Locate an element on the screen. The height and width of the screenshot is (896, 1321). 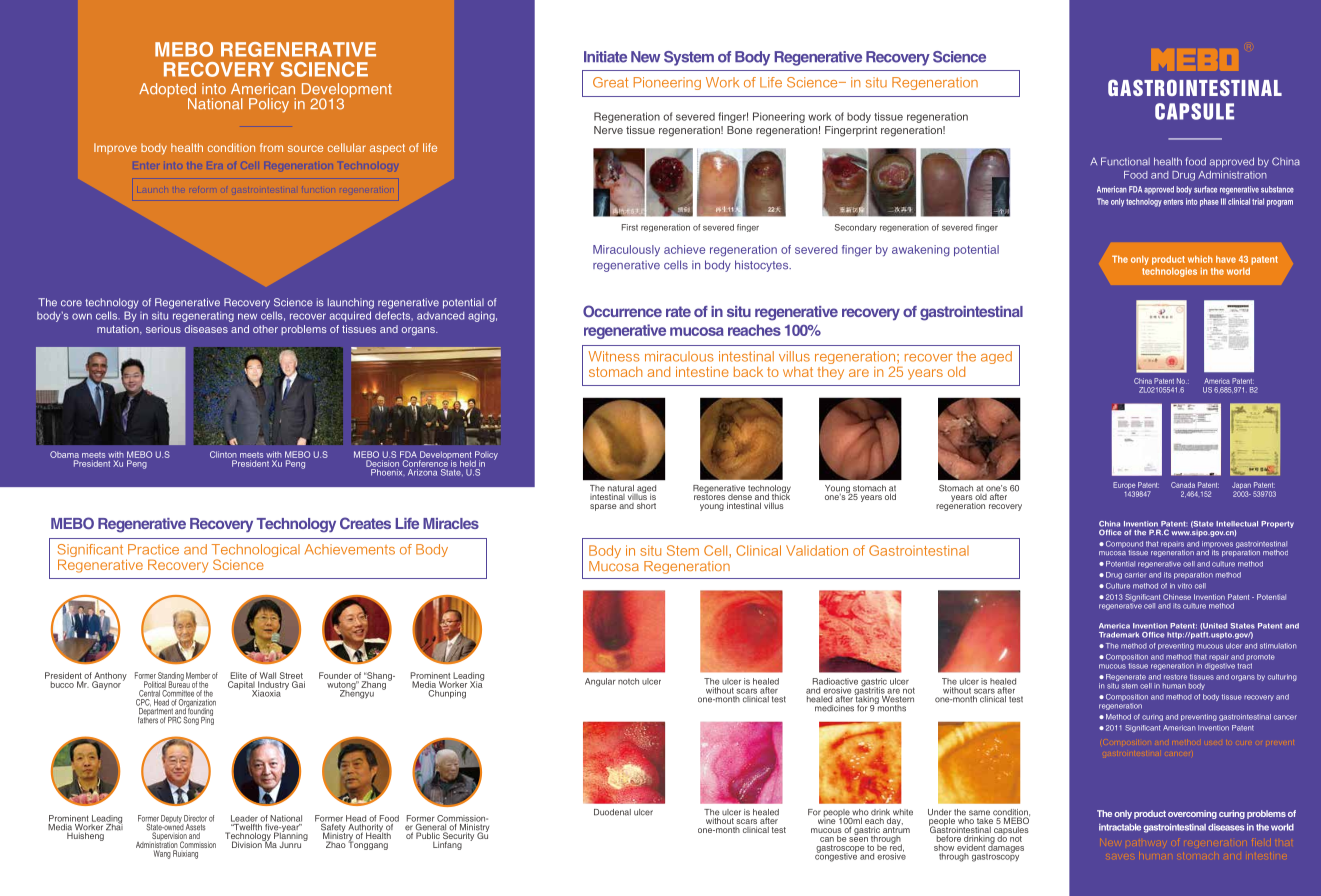
notch is located at coordinates (628, 681).
